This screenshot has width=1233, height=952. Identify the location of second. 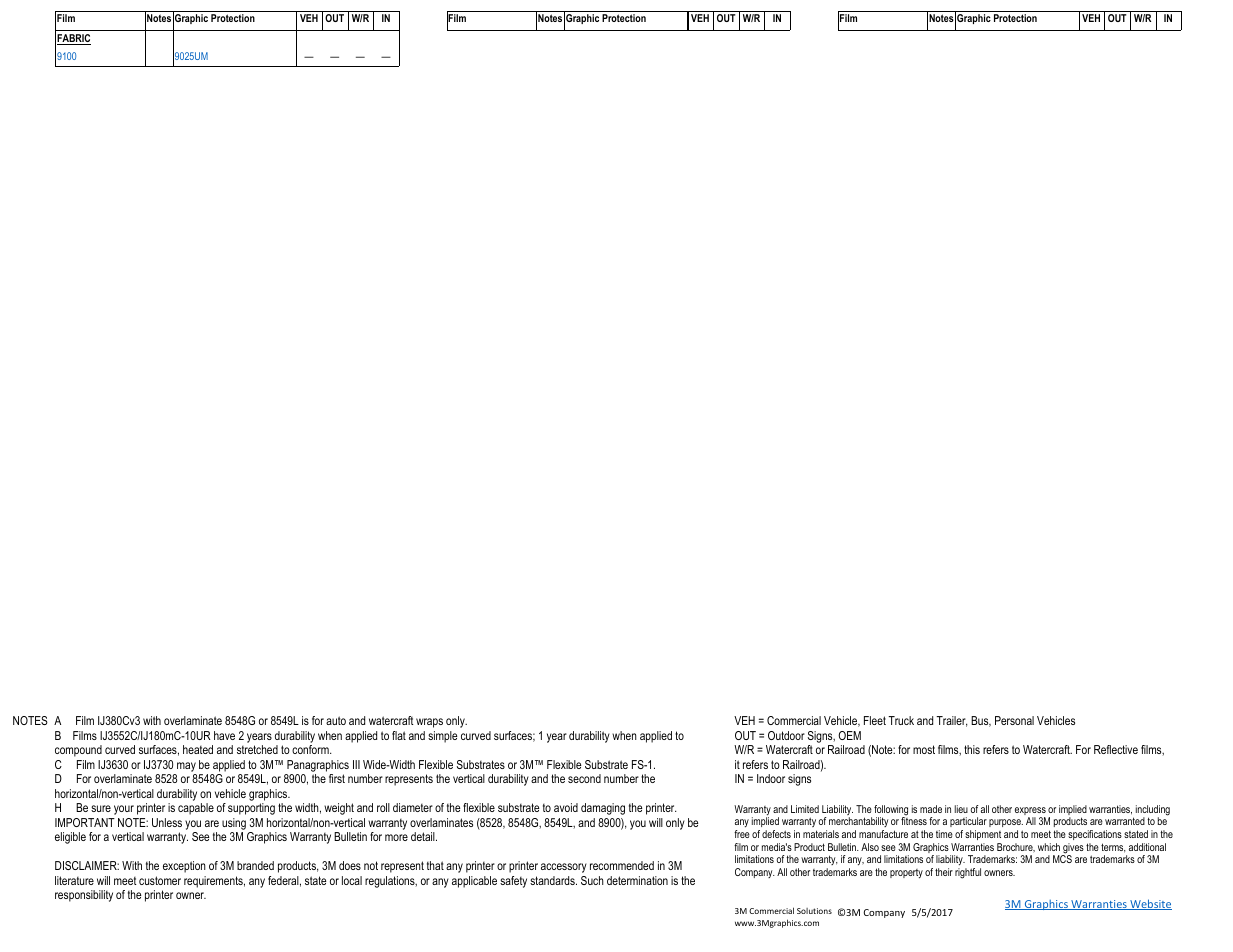
(584, 778).
